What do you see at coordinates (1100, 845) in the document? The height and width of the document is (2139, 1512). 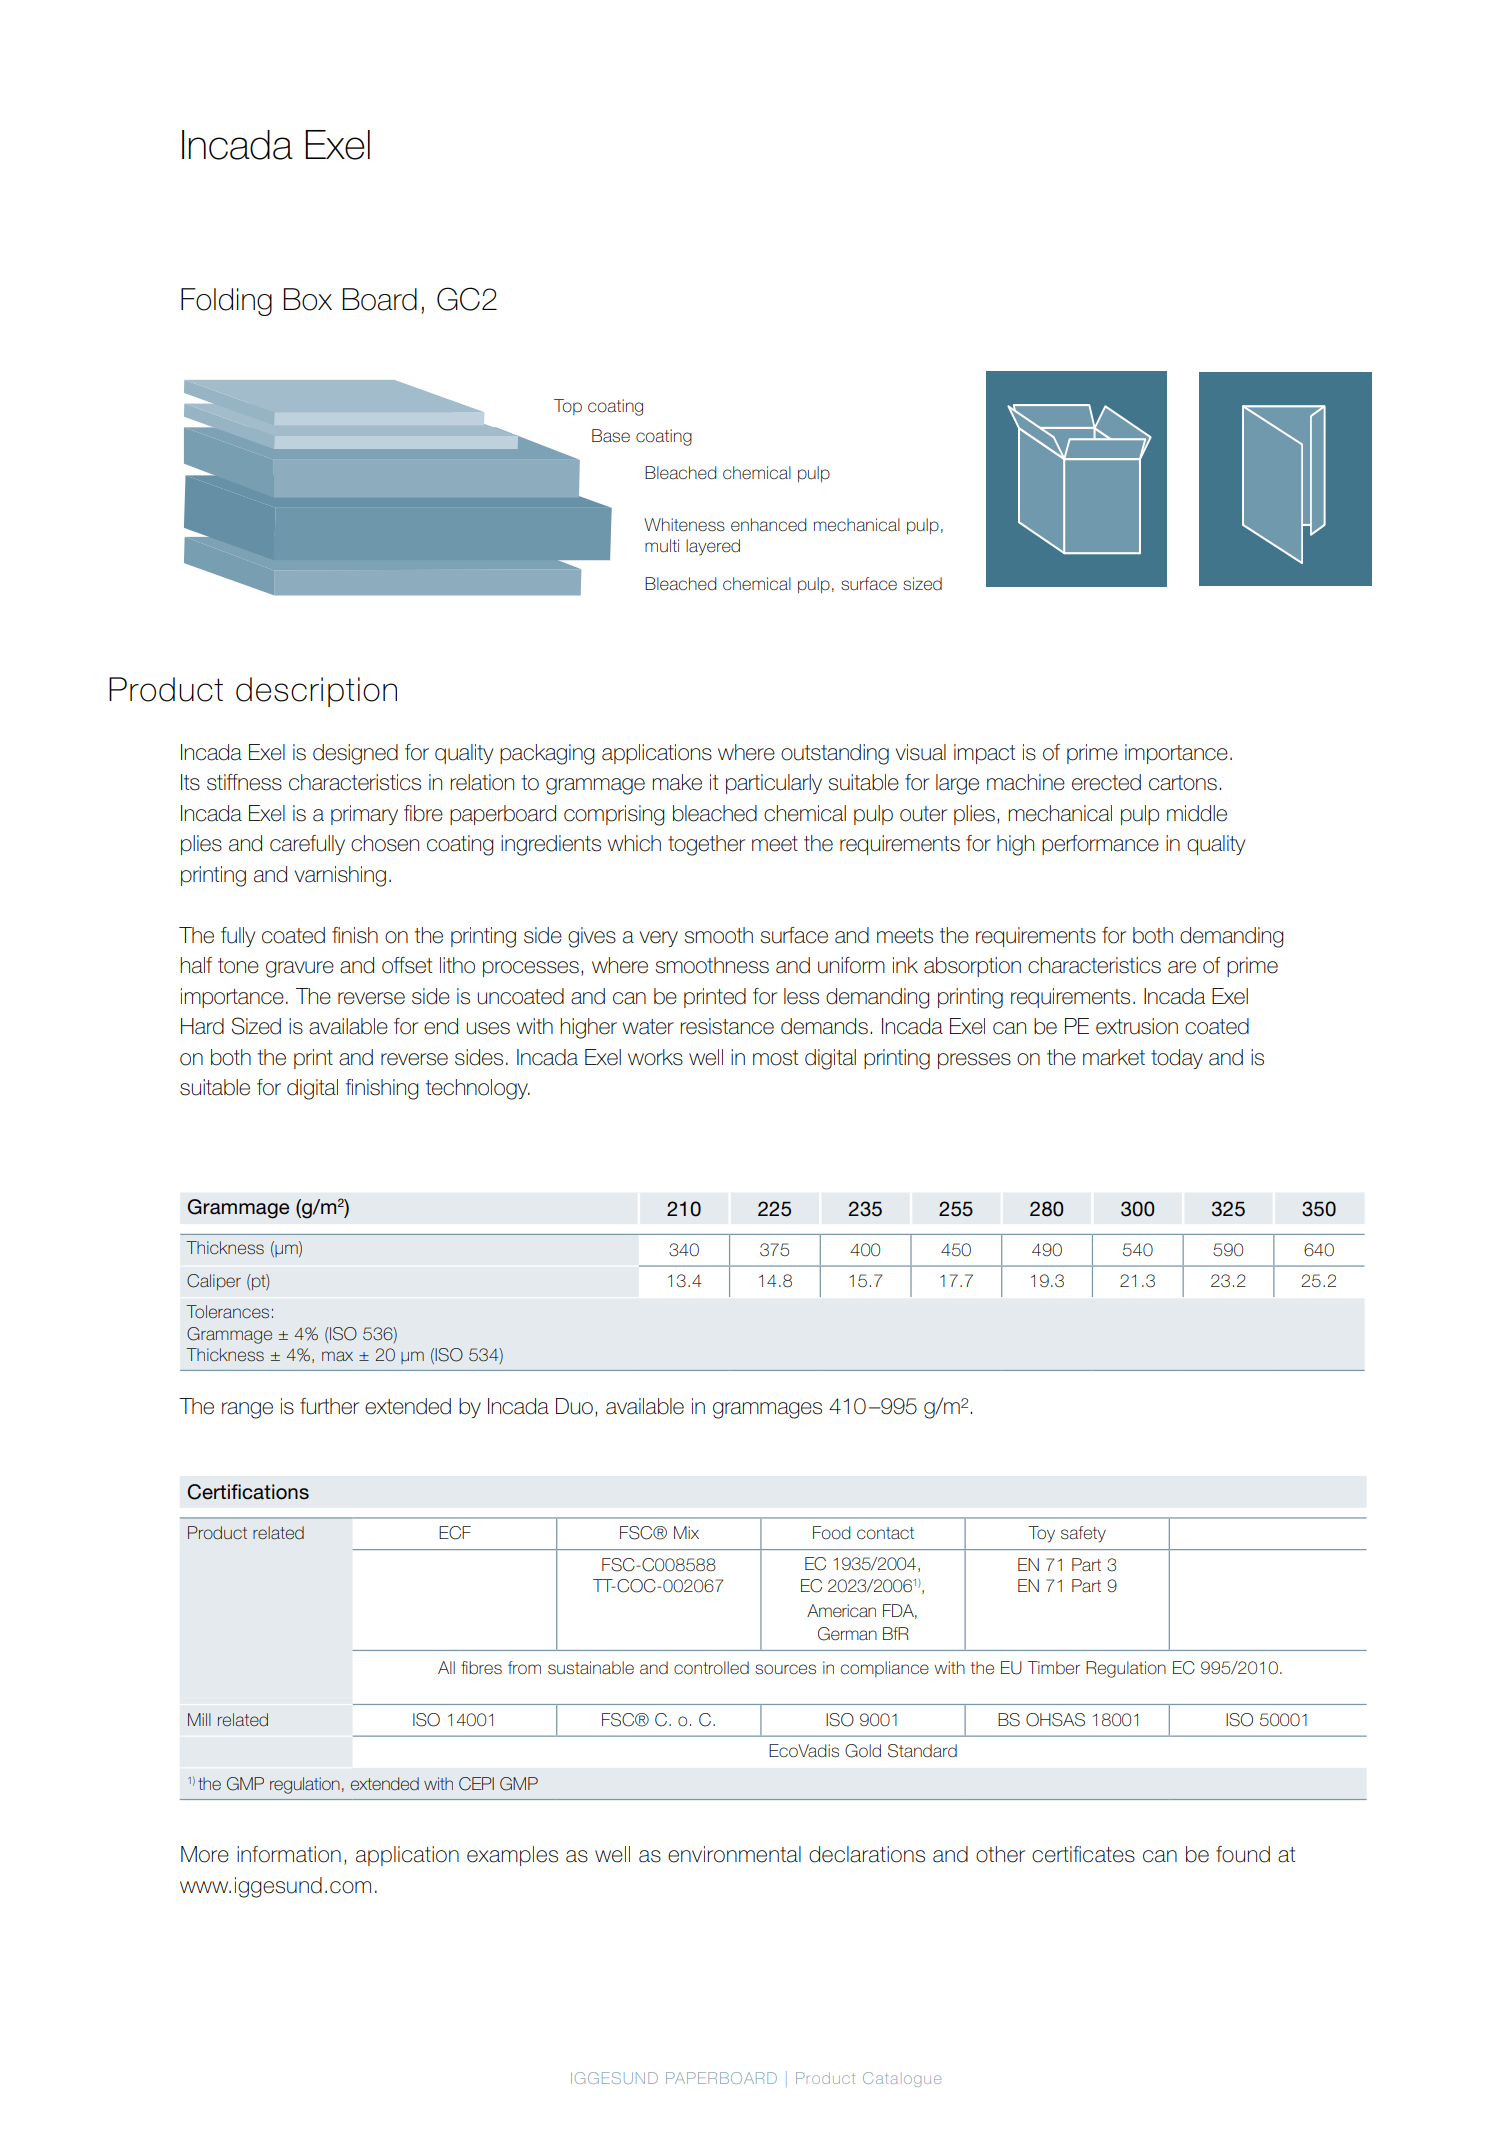 I see `performance` at bounding box center [1100, 845].
